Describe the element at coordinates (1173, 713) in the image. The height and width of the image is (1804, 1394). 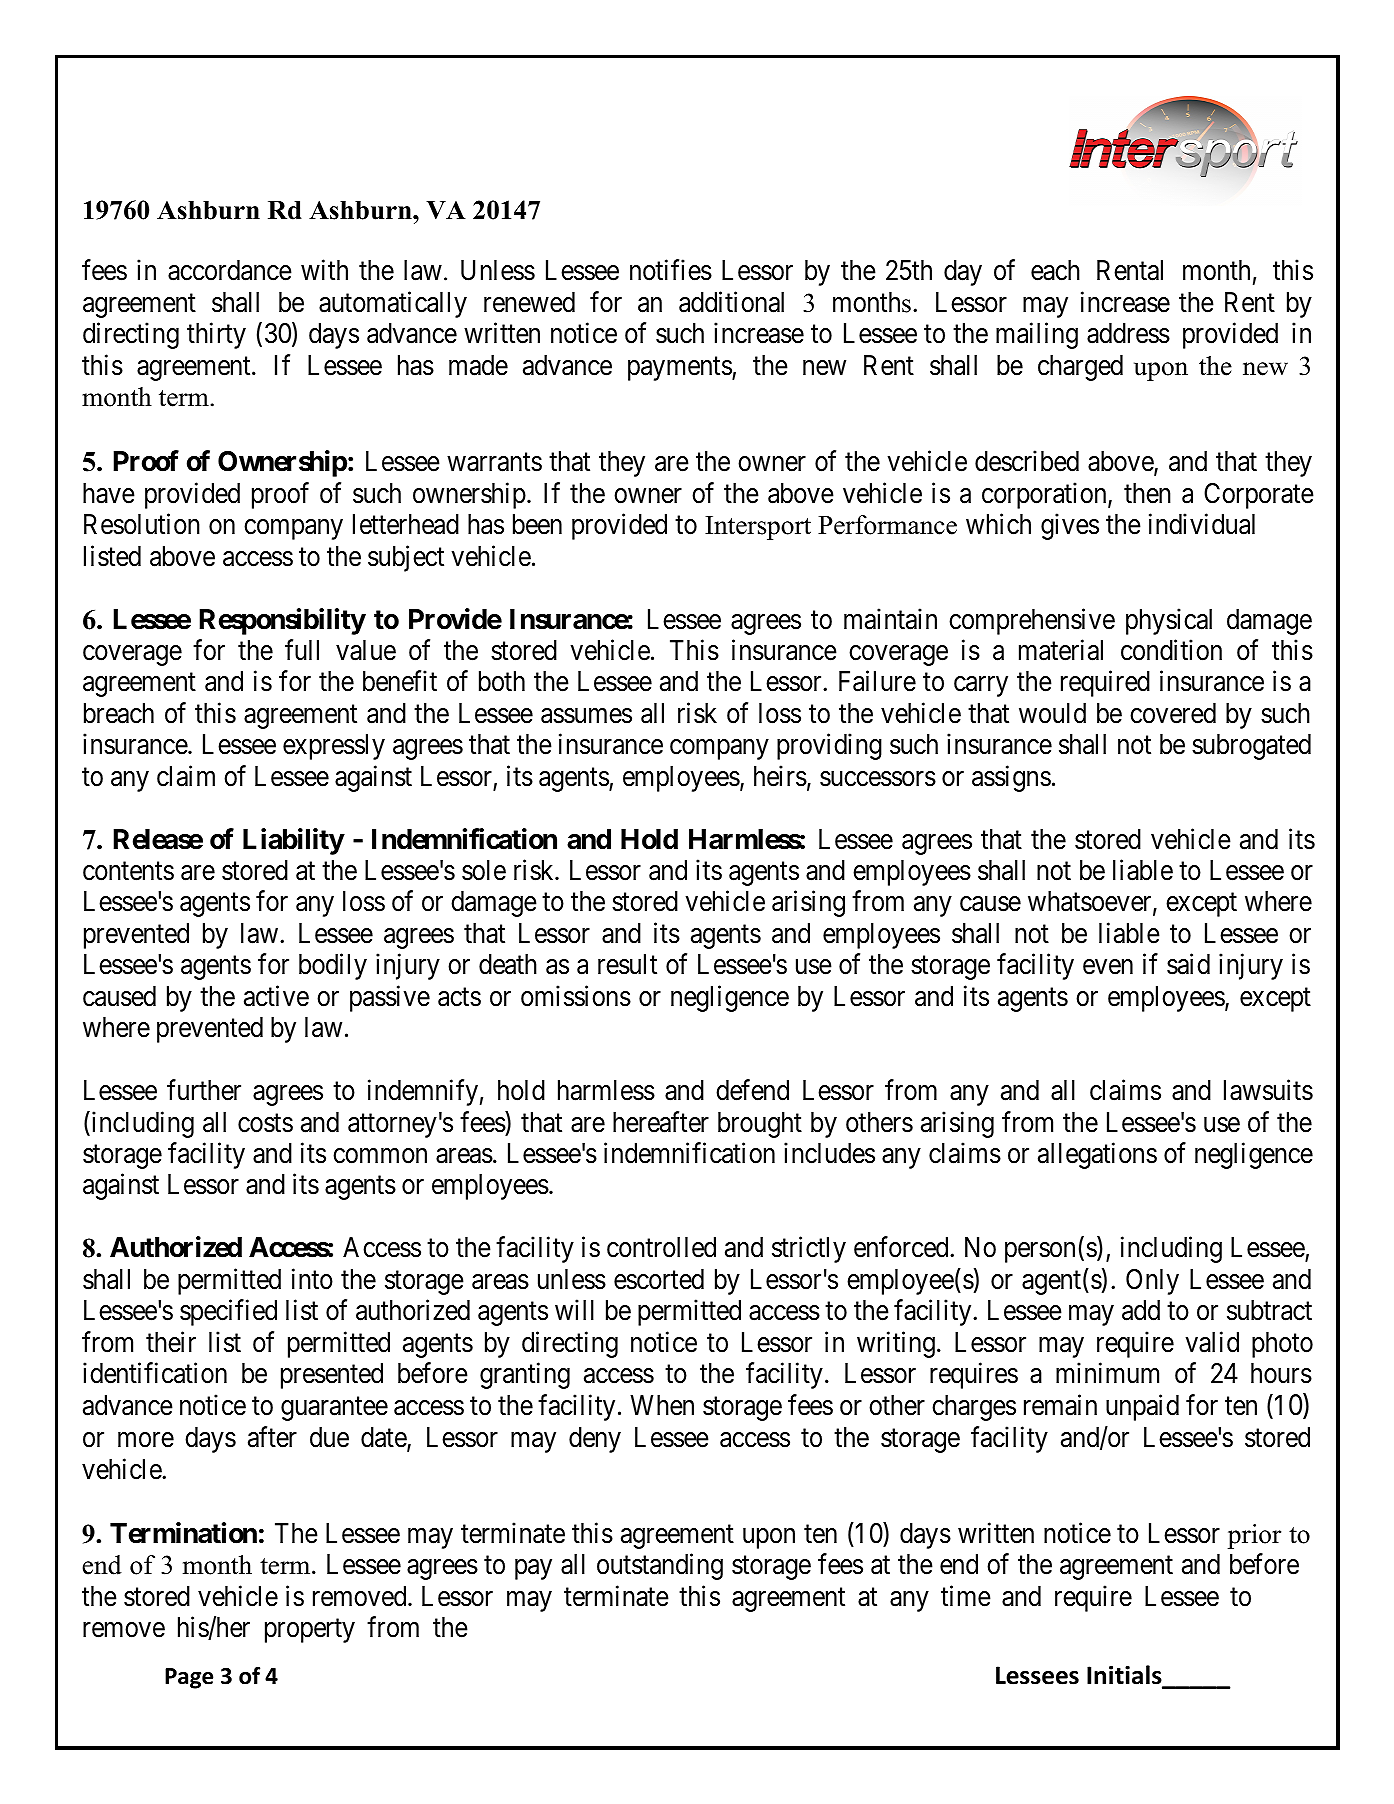
I see `covered` at that location.
